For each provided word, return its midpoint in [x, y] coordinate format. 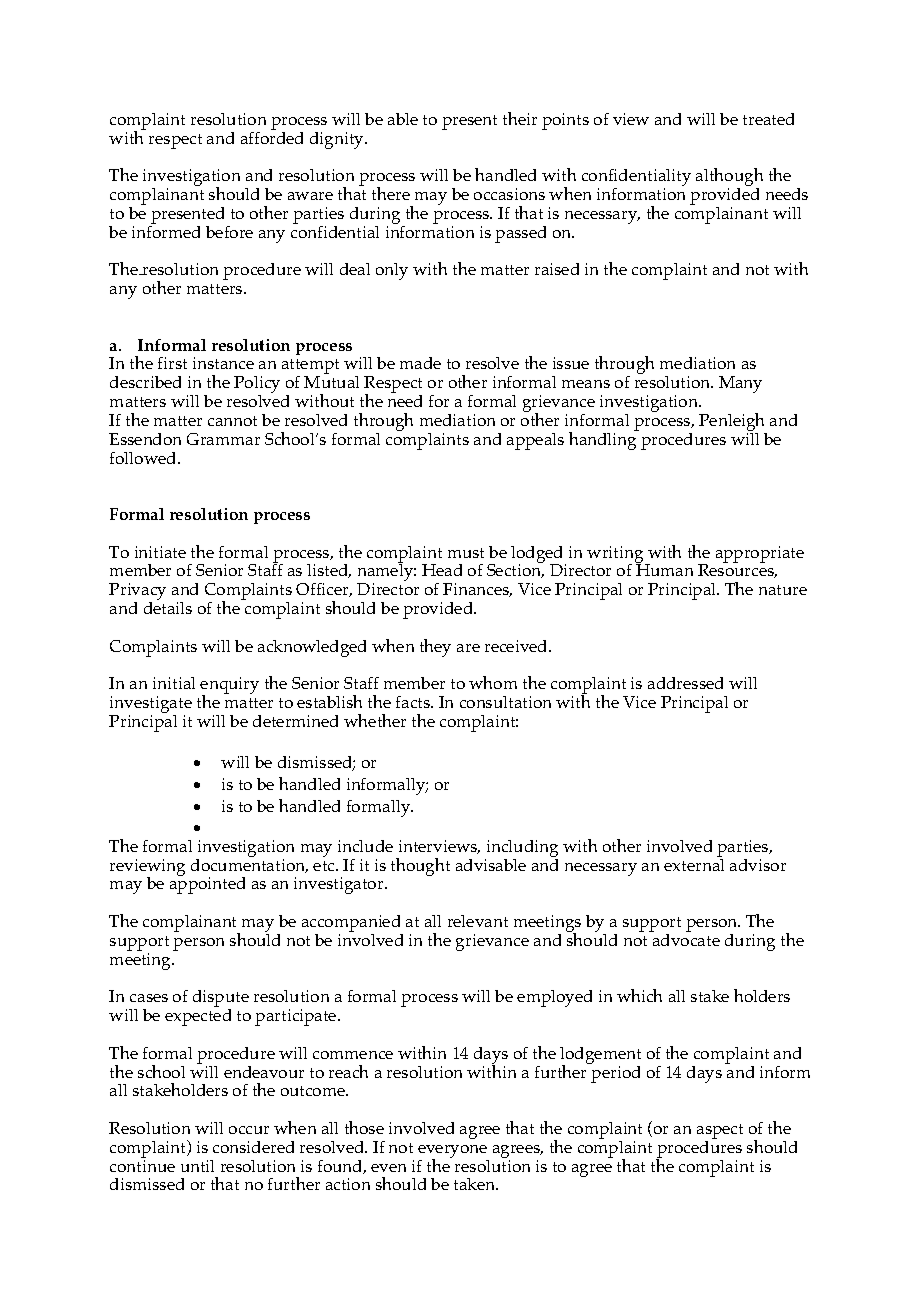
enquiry [229, 687]
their [520, 118]
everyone [452, 1152]
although [729, 178]
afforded [272, 136]
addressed [685, 683]
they [435, 648]
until [197, 1166]
